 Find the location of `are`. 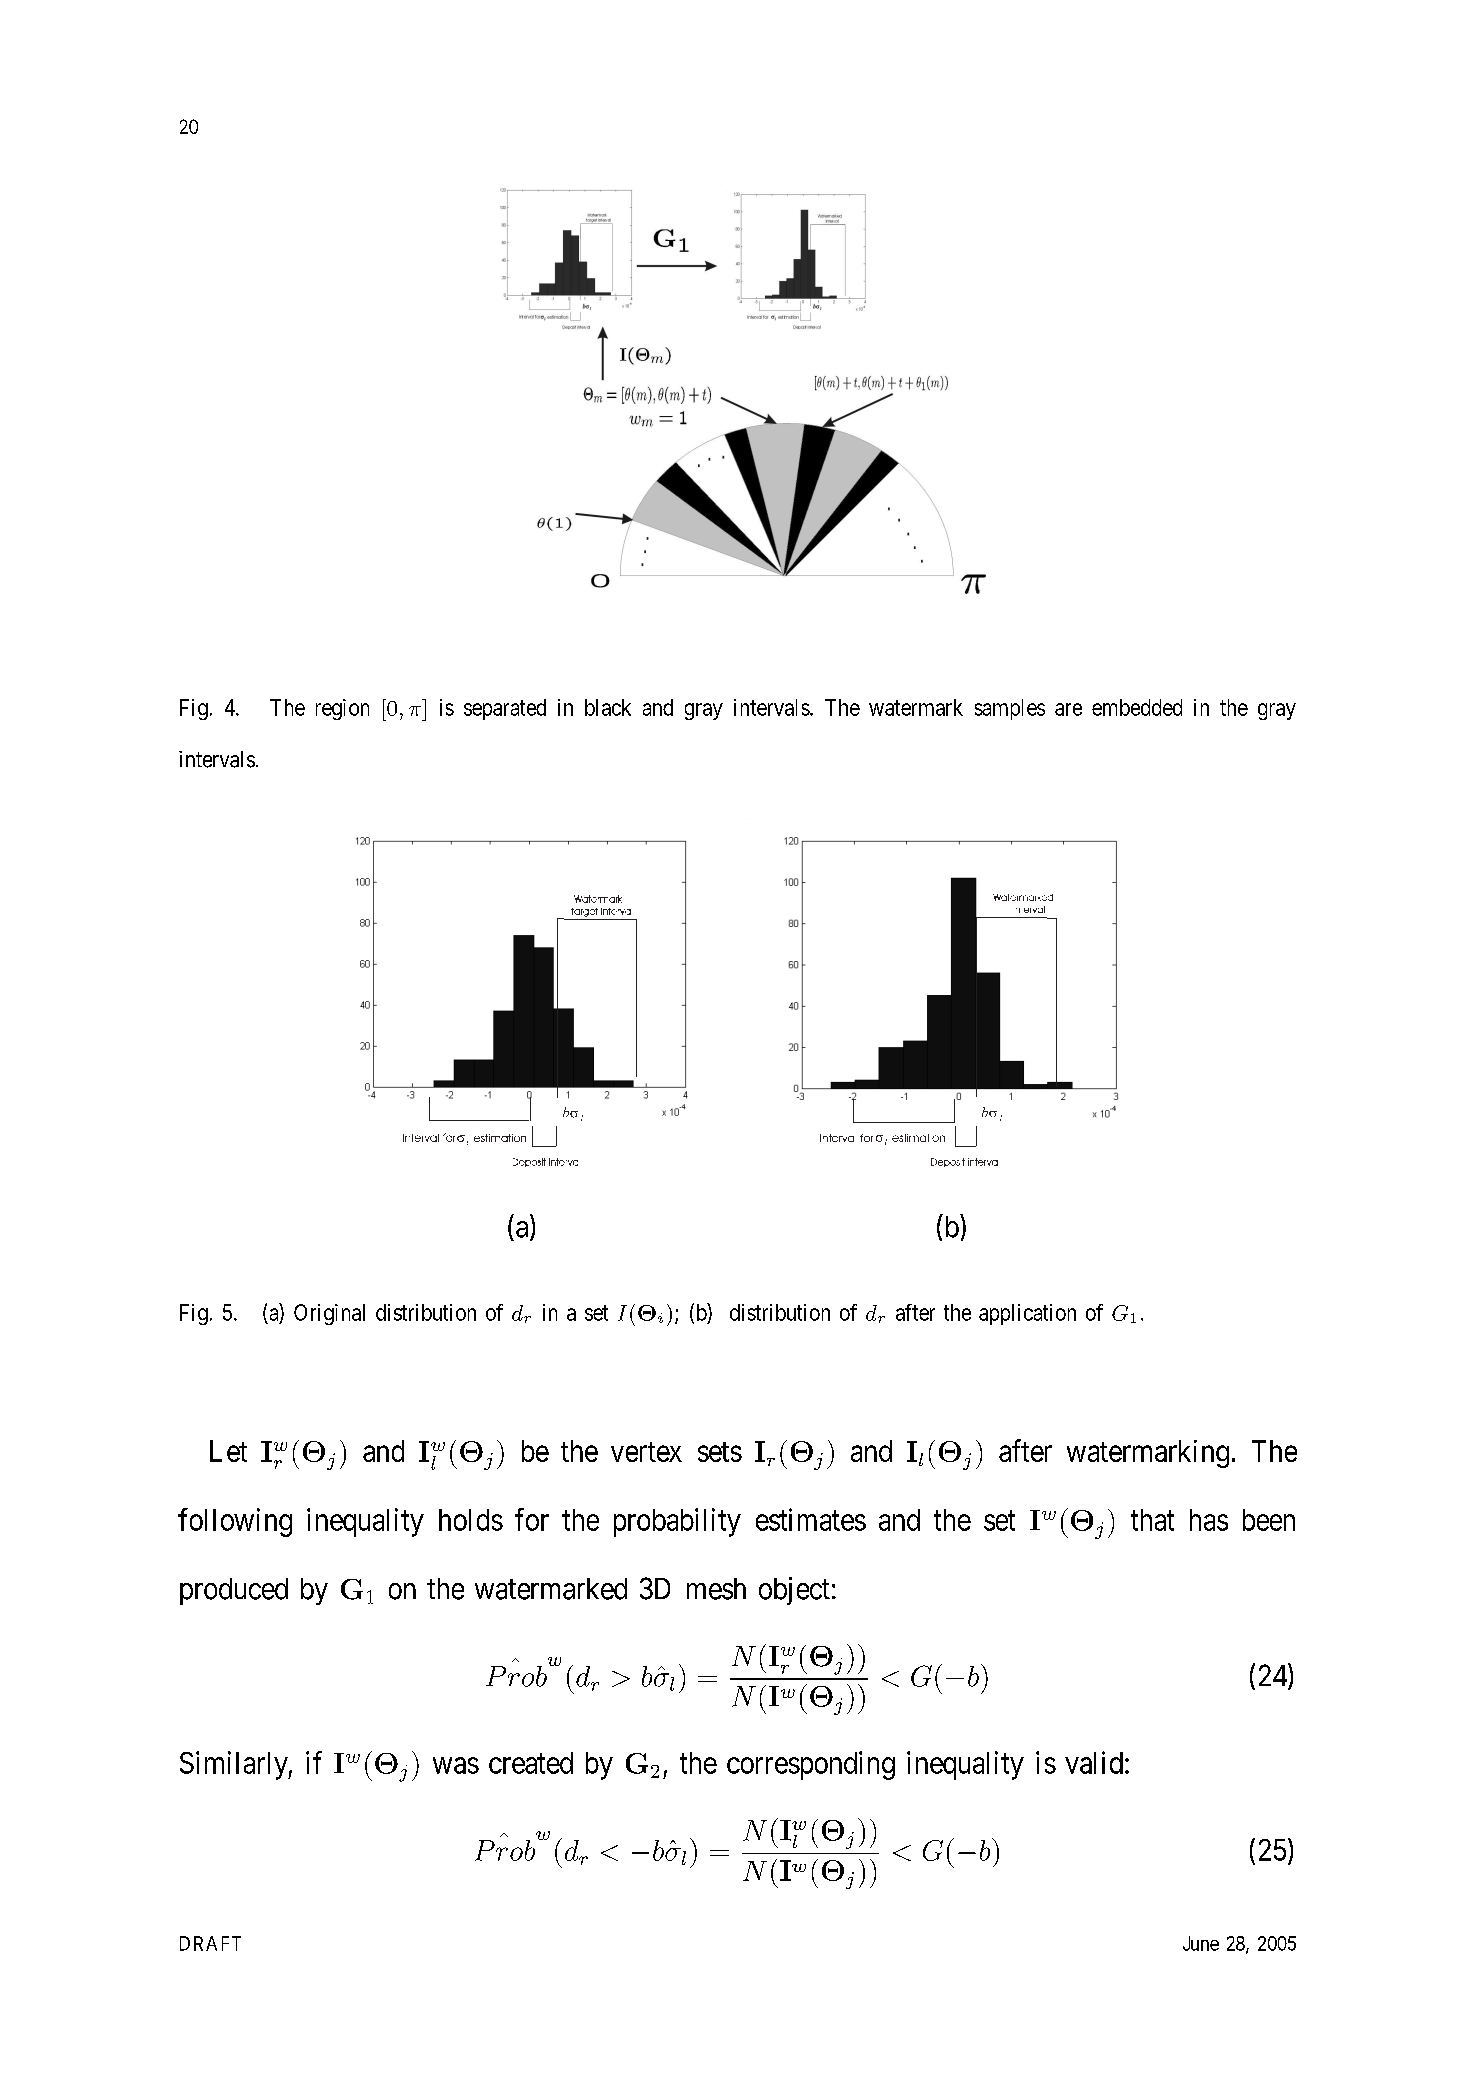

are is located at coordinates (1068, 709).
